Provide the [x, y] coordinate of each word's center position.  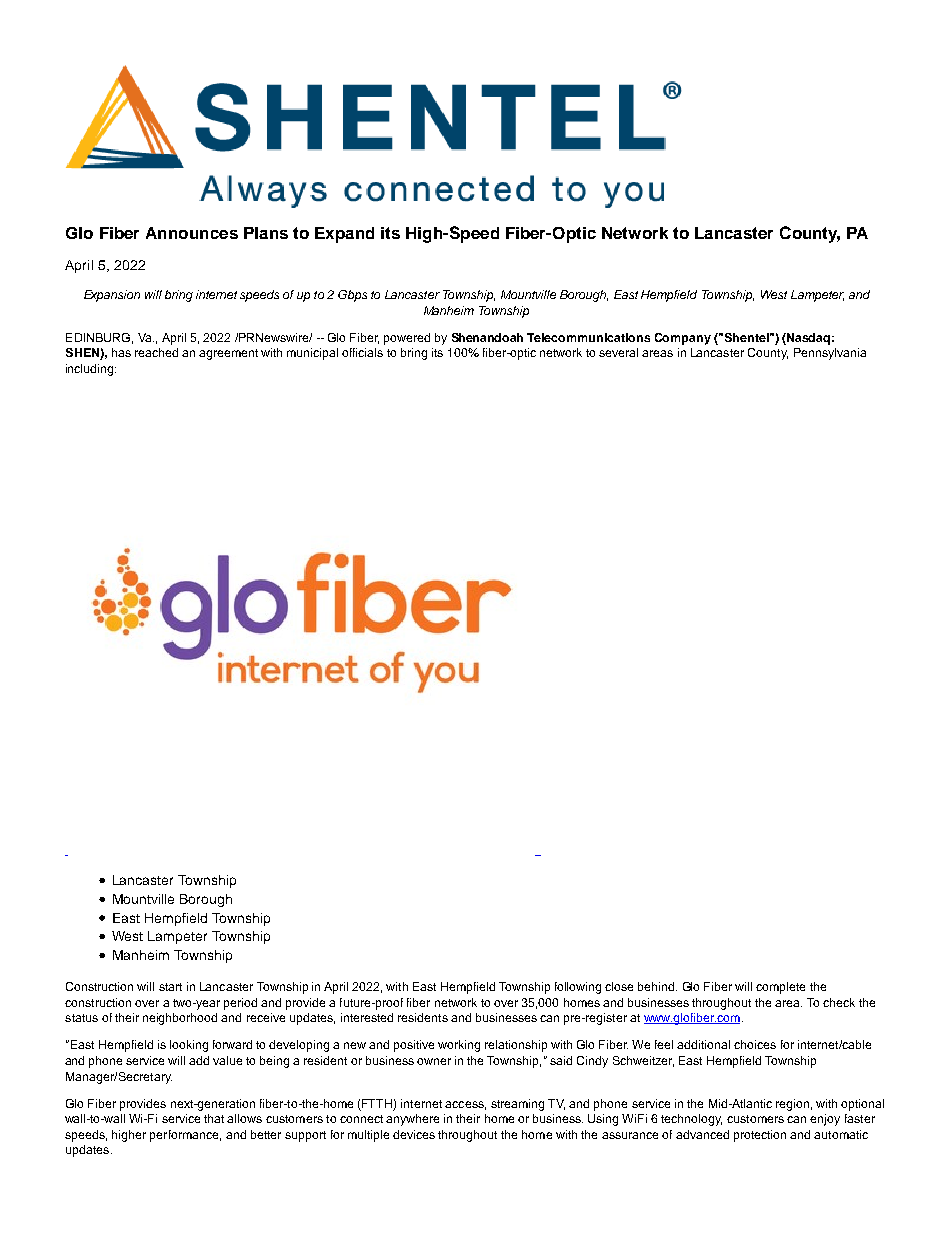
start [170, 987]
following [578, 988]
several [618, 352]
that [214, 1118]
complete [780, 988]
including [91, 370]
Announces [192, 233]
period [240, 1004]
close [619, 986]
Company [683, 339]
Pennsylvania [830, 354]
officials [362, 352]
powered [407, 339]
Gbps [352, 296]
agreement [228, 354]
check [839, 1002]
